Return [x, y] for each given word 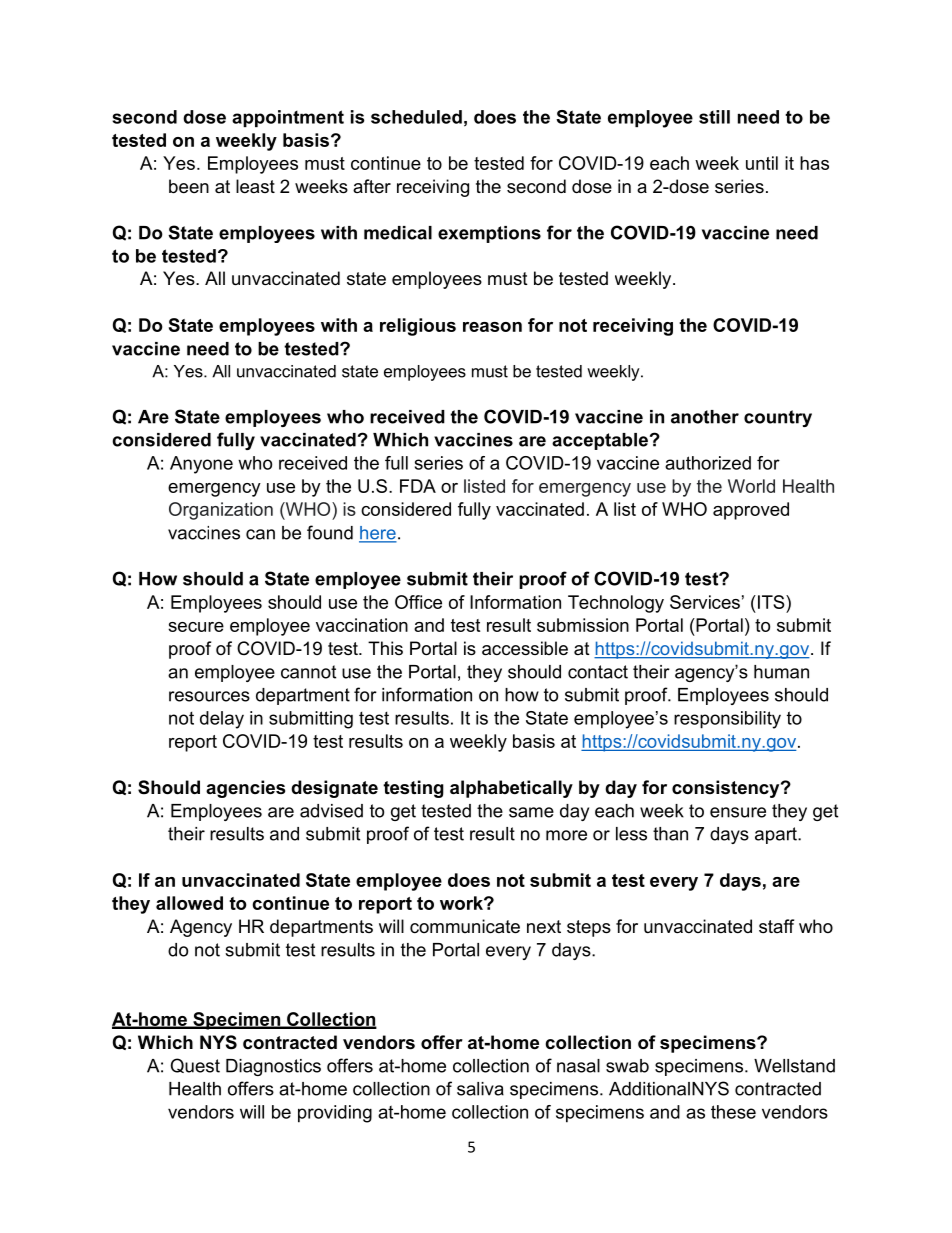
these [733, 1112]
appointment [288, 118]
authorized [708, 463]
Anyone [201, 465]
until [762, 163]
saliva [480, 1089]
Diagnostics [273, 1067]
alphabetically [511, 789]
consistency [727, 789]
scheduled [416, 117]
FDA [418, 486]
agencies [245, 789]
